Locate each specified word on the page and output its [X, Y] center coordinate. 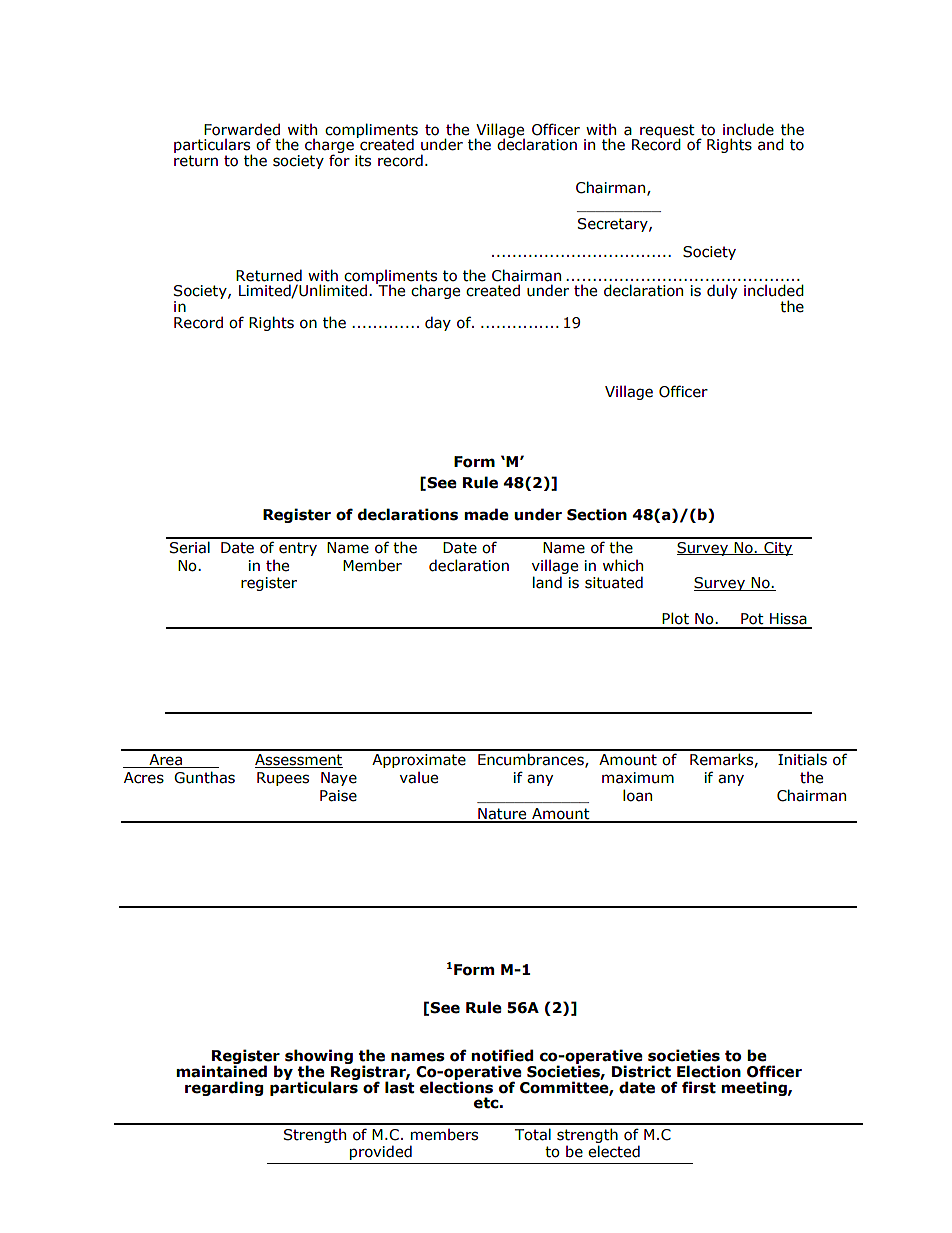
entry [298, 549]
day [438, 323]
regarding [224, 1088]
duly [722, 291]
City [777, 549]
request [667, 132]
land [547, 582]
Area [165, 761]
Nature [502, 815]
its [363, 161]
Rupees [283, 779]
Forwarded [242, 129]
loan [637, 795]
